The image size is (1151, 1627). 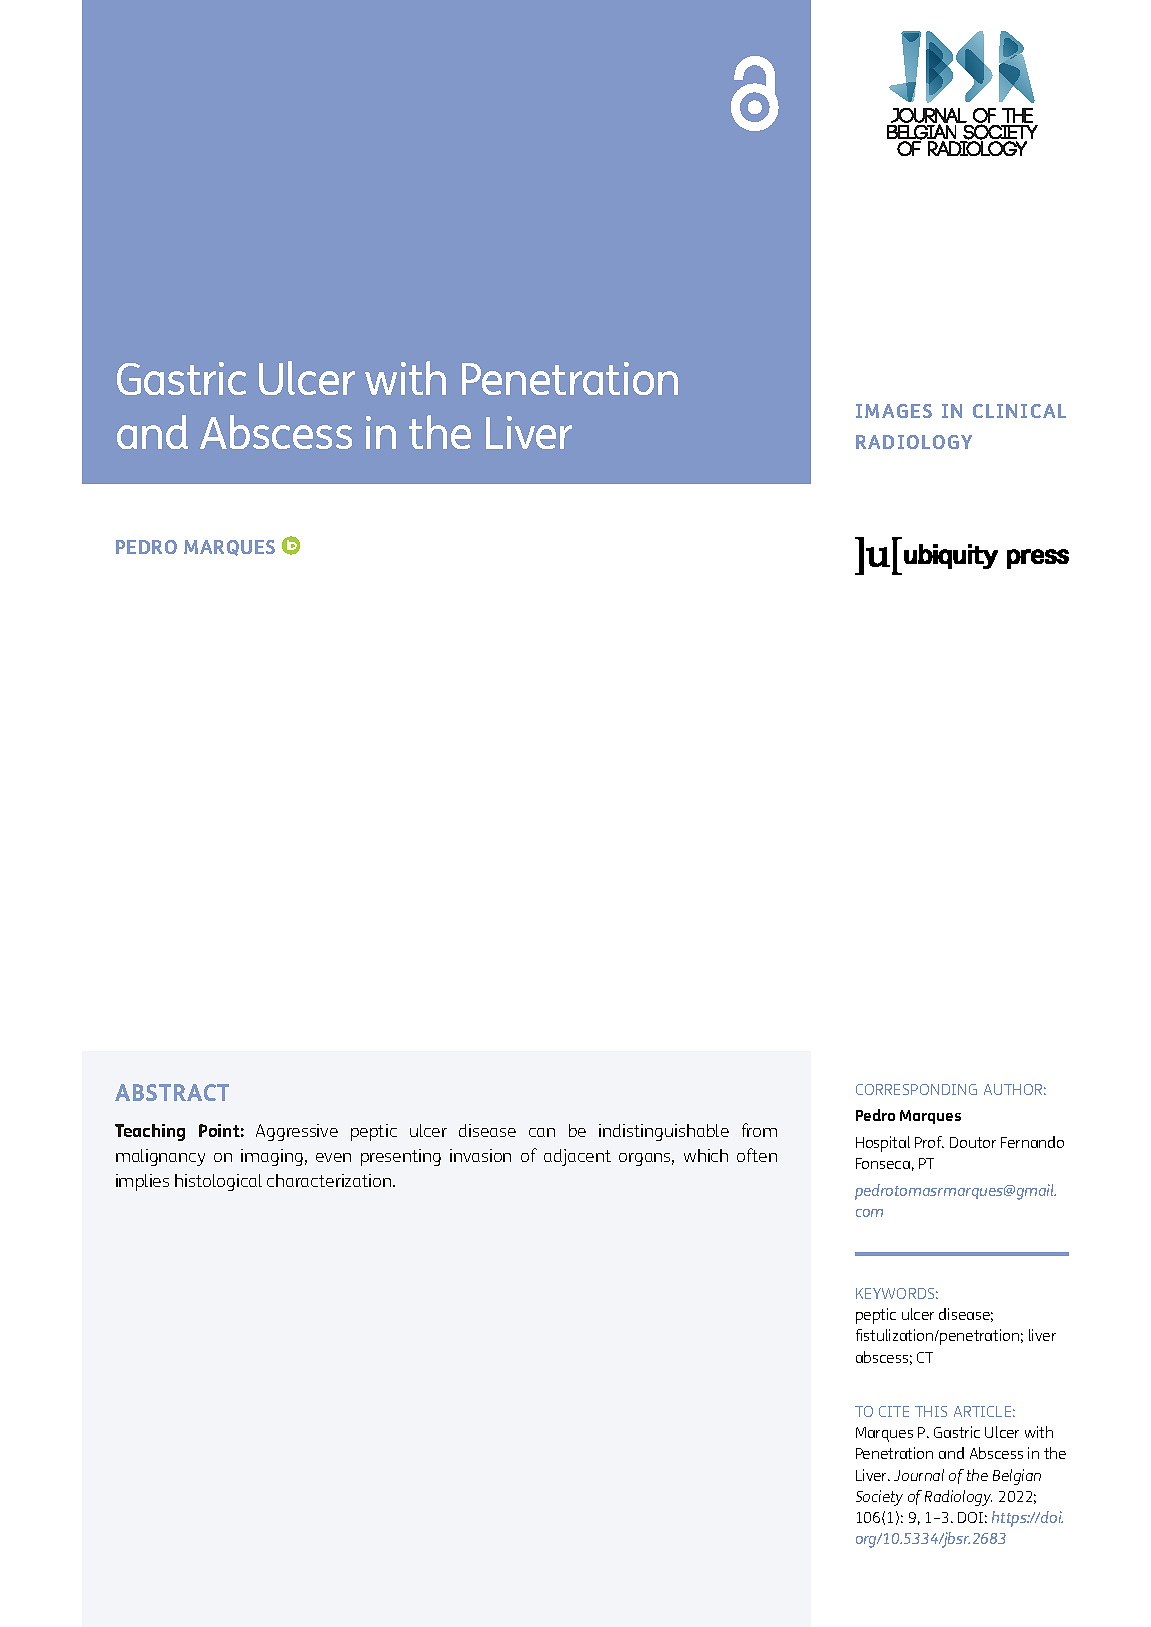 I want to click on Hospital, so click(x=883, y=1144).
